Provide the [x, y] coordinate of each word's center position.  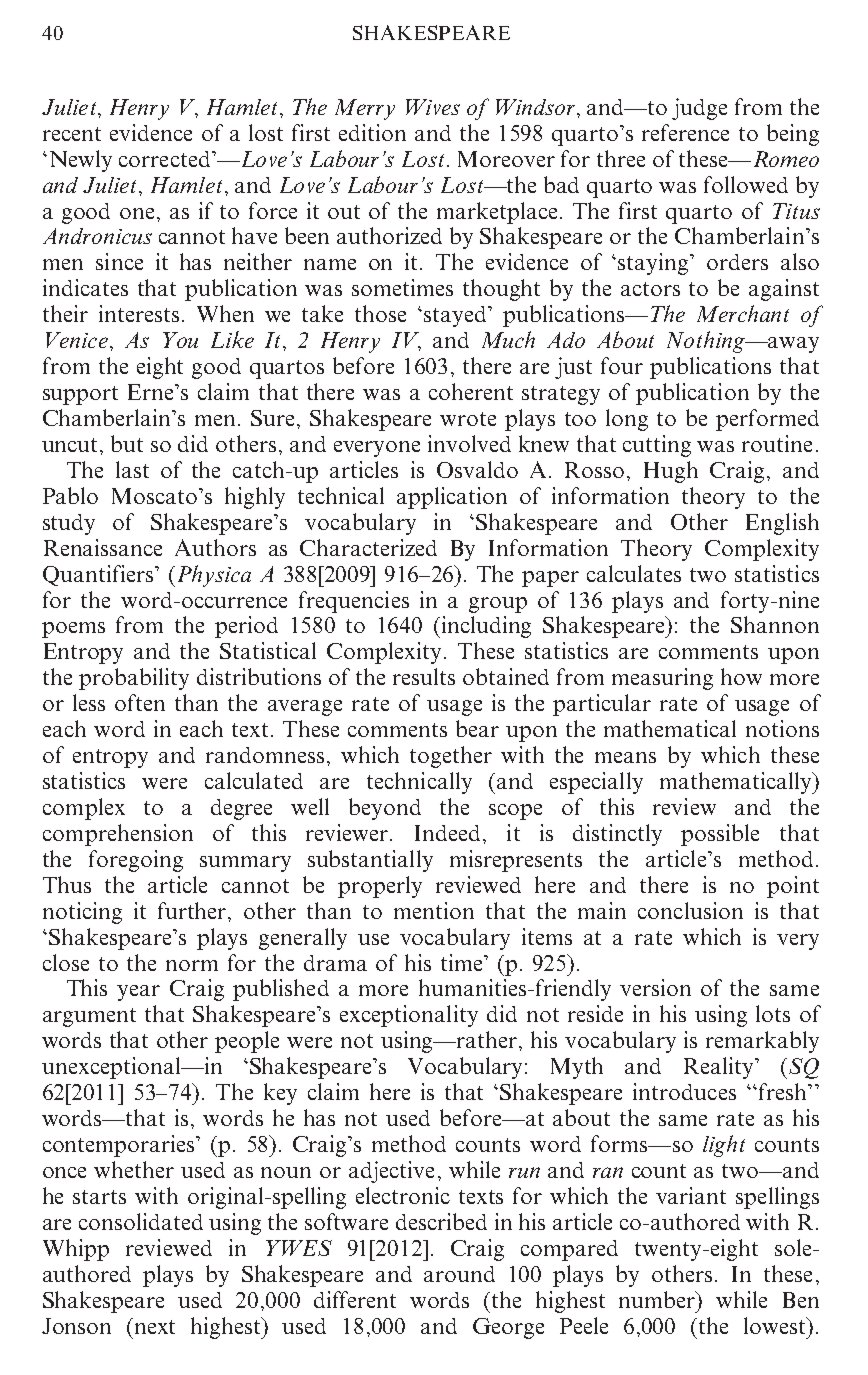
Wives [433, 107]
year [138, 993]
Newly [81, 161]
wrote [468, 419]
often [140, 702]
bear [477, 728]
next [155, 1327]
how [741, 676]
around [459, 1274]
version [655, 987]
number [658, 1299]
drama [335, 963]
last [132, 469]
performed [767, 420]
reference [685, 132]
